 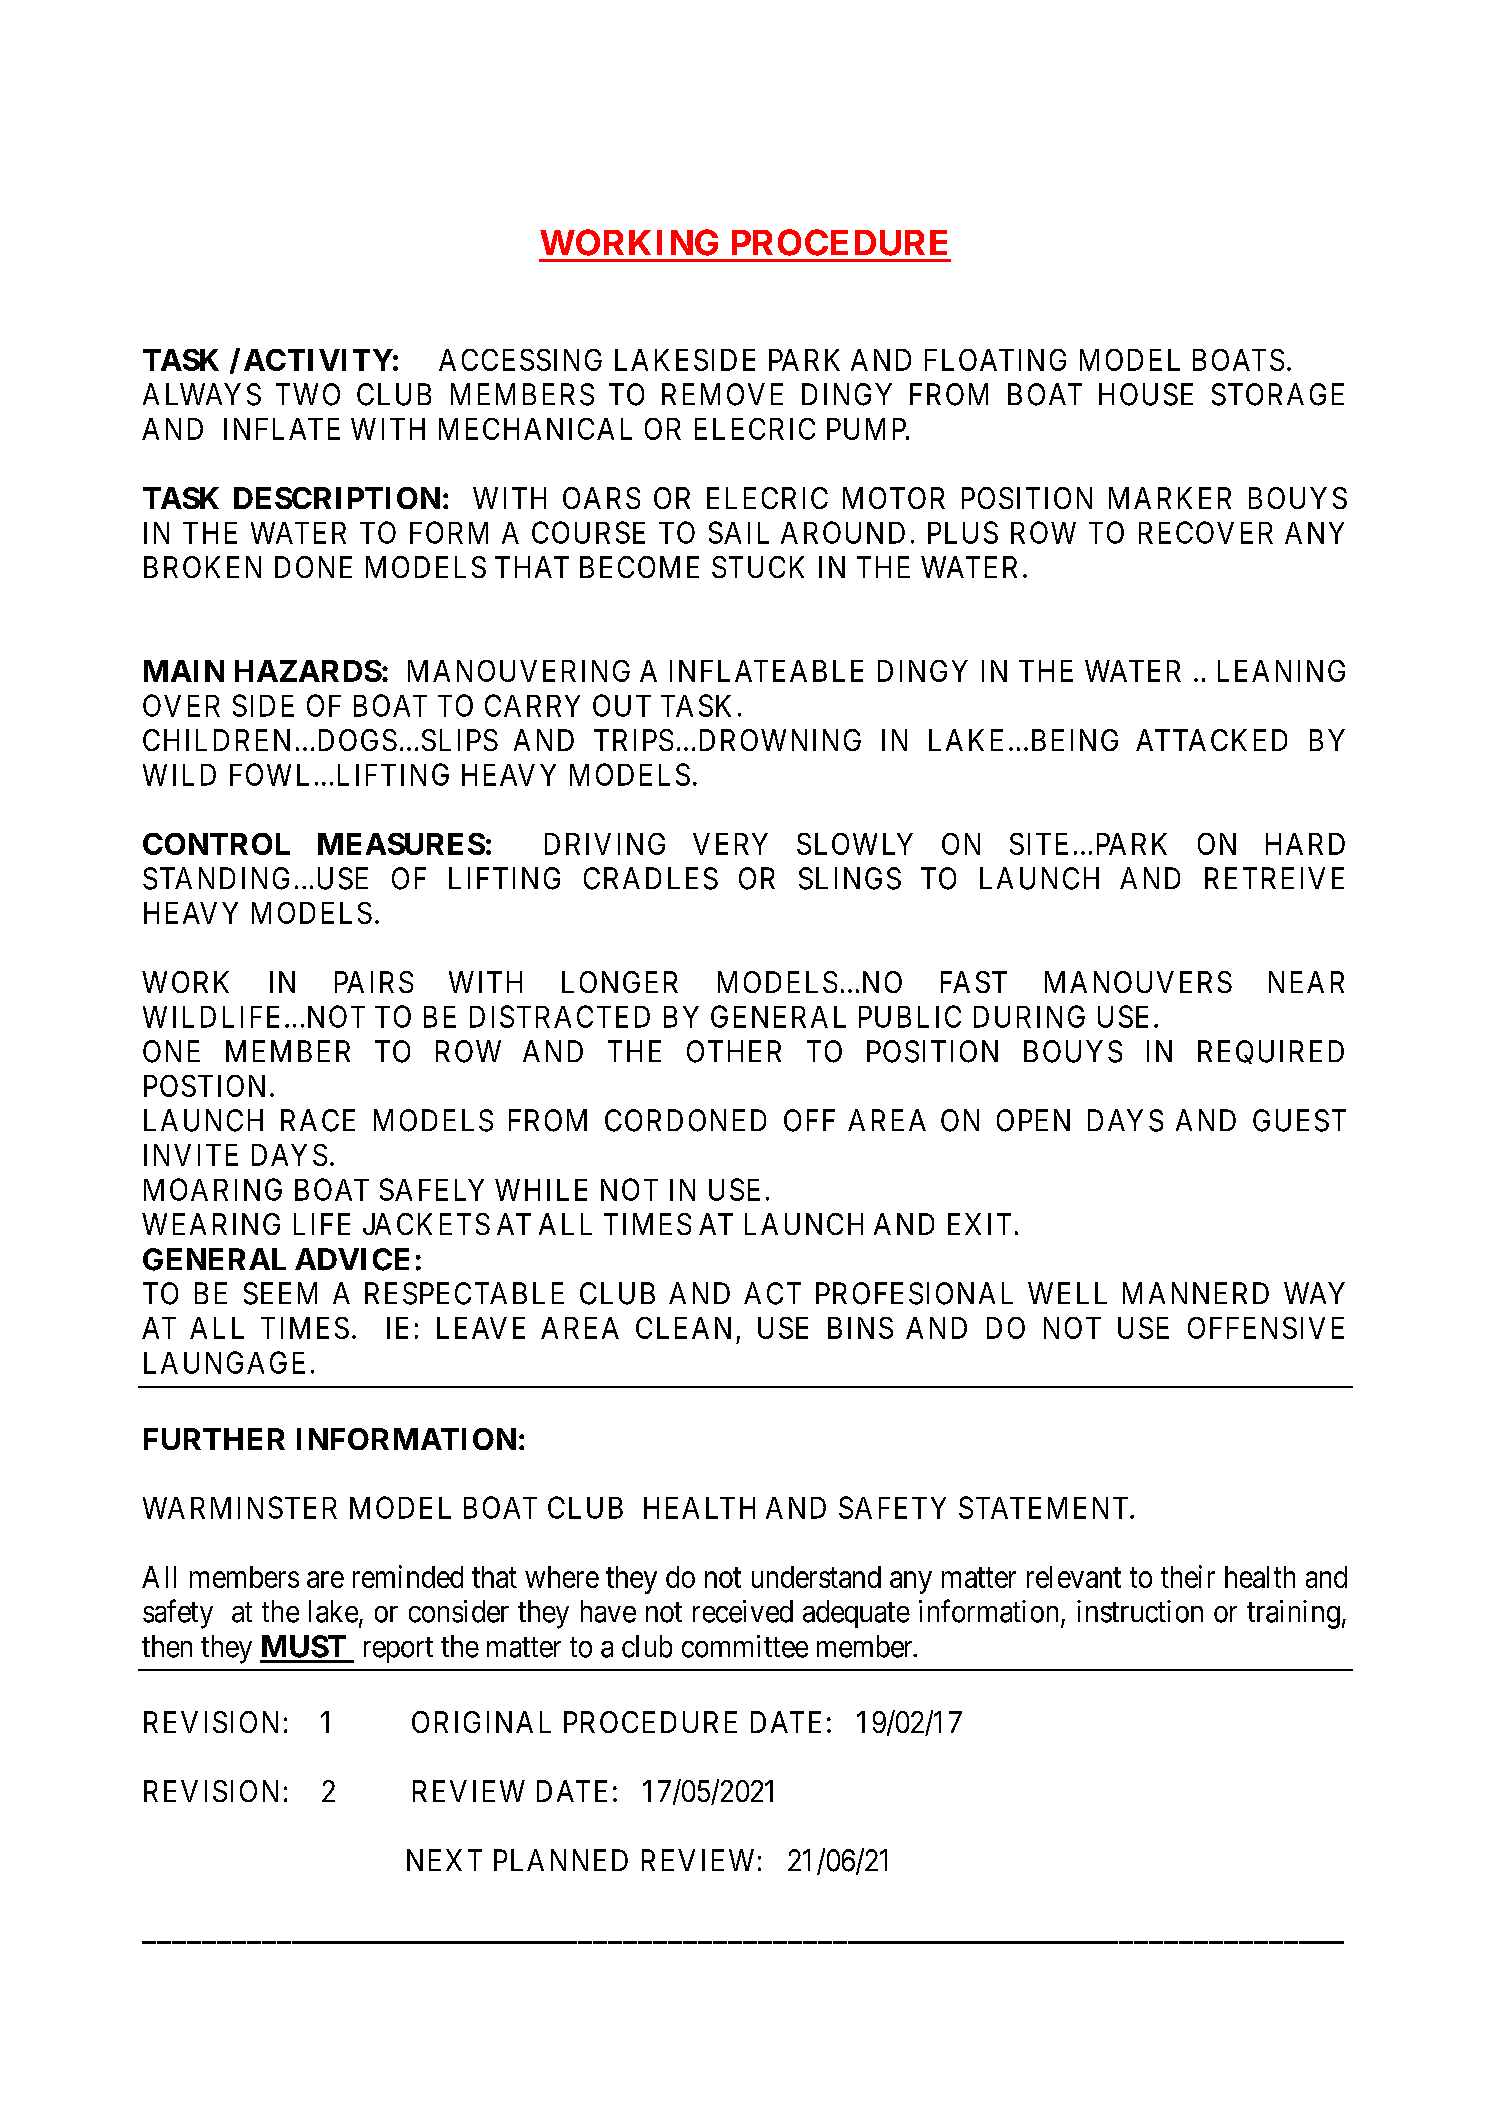 What do you see at coordinates (1146, 394) in the screenshot?
I see `HOUSE` at bounding box center [1146, 394].
